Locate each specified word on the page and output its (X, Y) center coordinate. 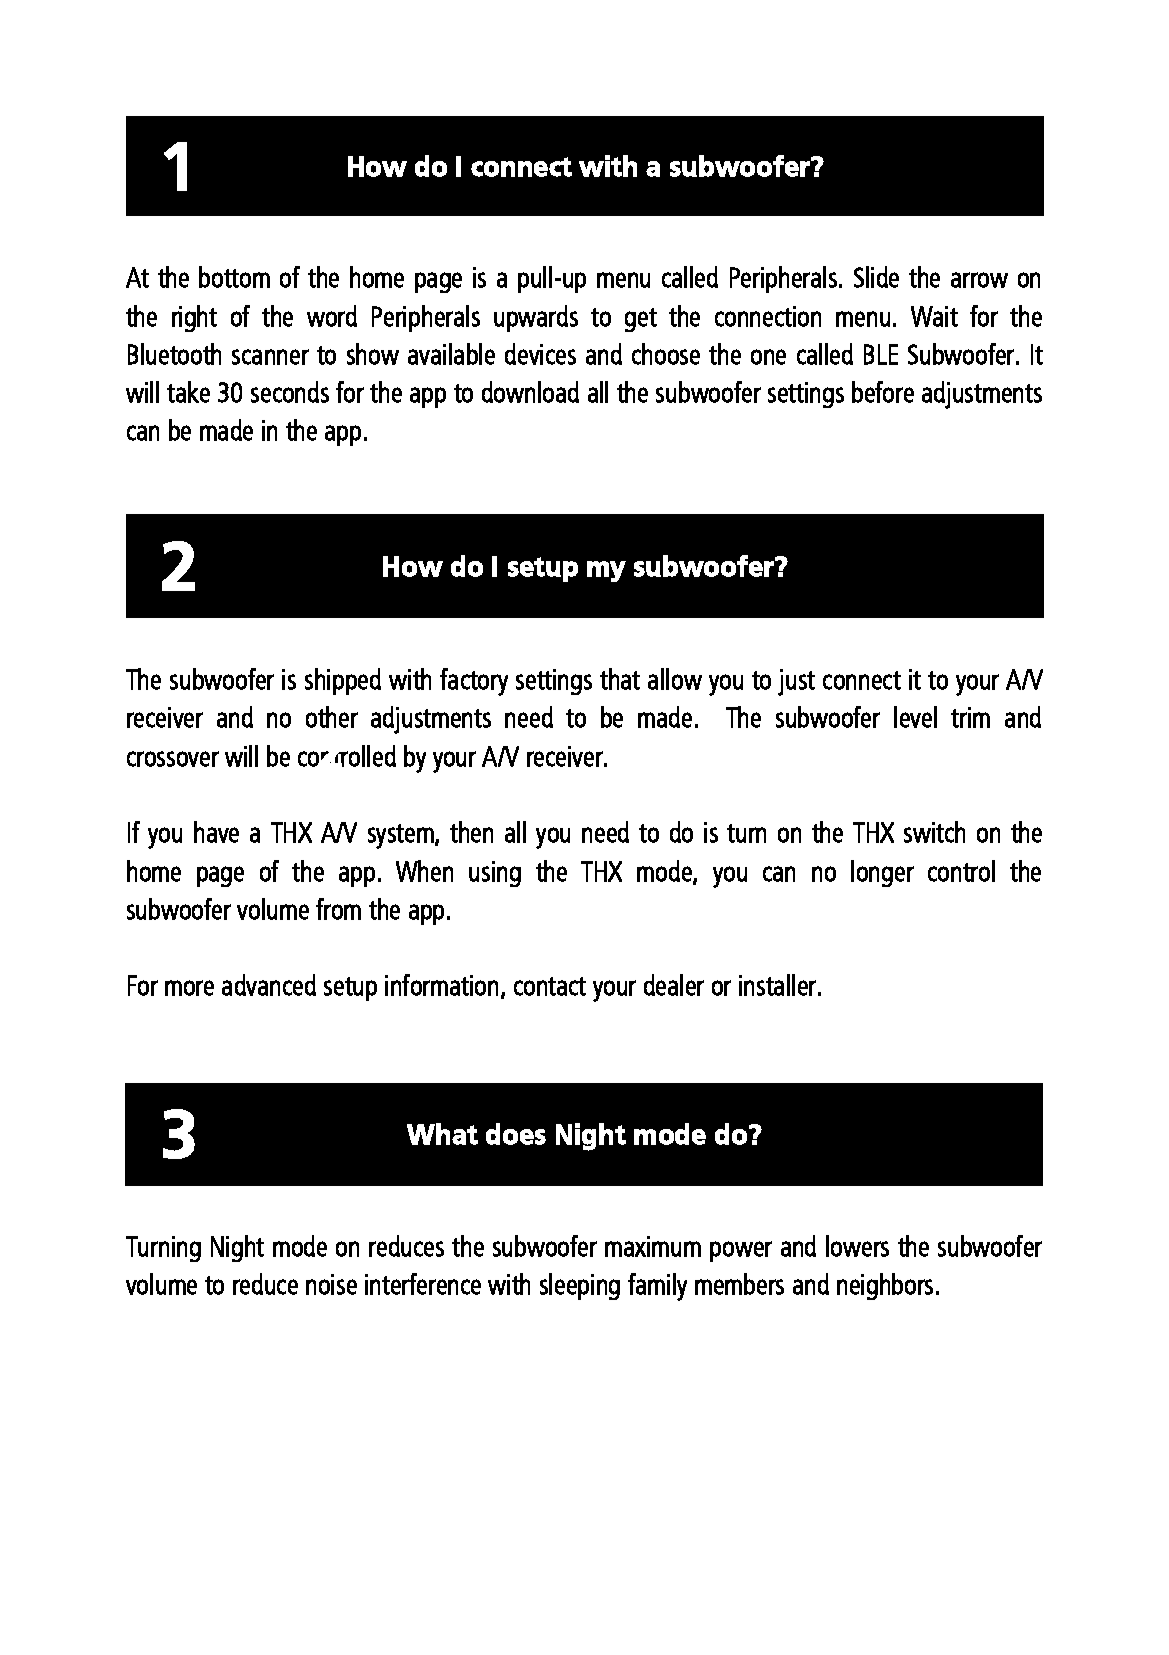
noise (331, 1284)
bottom (234, 277)
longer (882, 873)
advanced (269, 985)
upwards (536, 318)
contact (550, 986)
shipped (343, 681)
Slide (876, 277)
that (620, 679)
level (915, 717)
